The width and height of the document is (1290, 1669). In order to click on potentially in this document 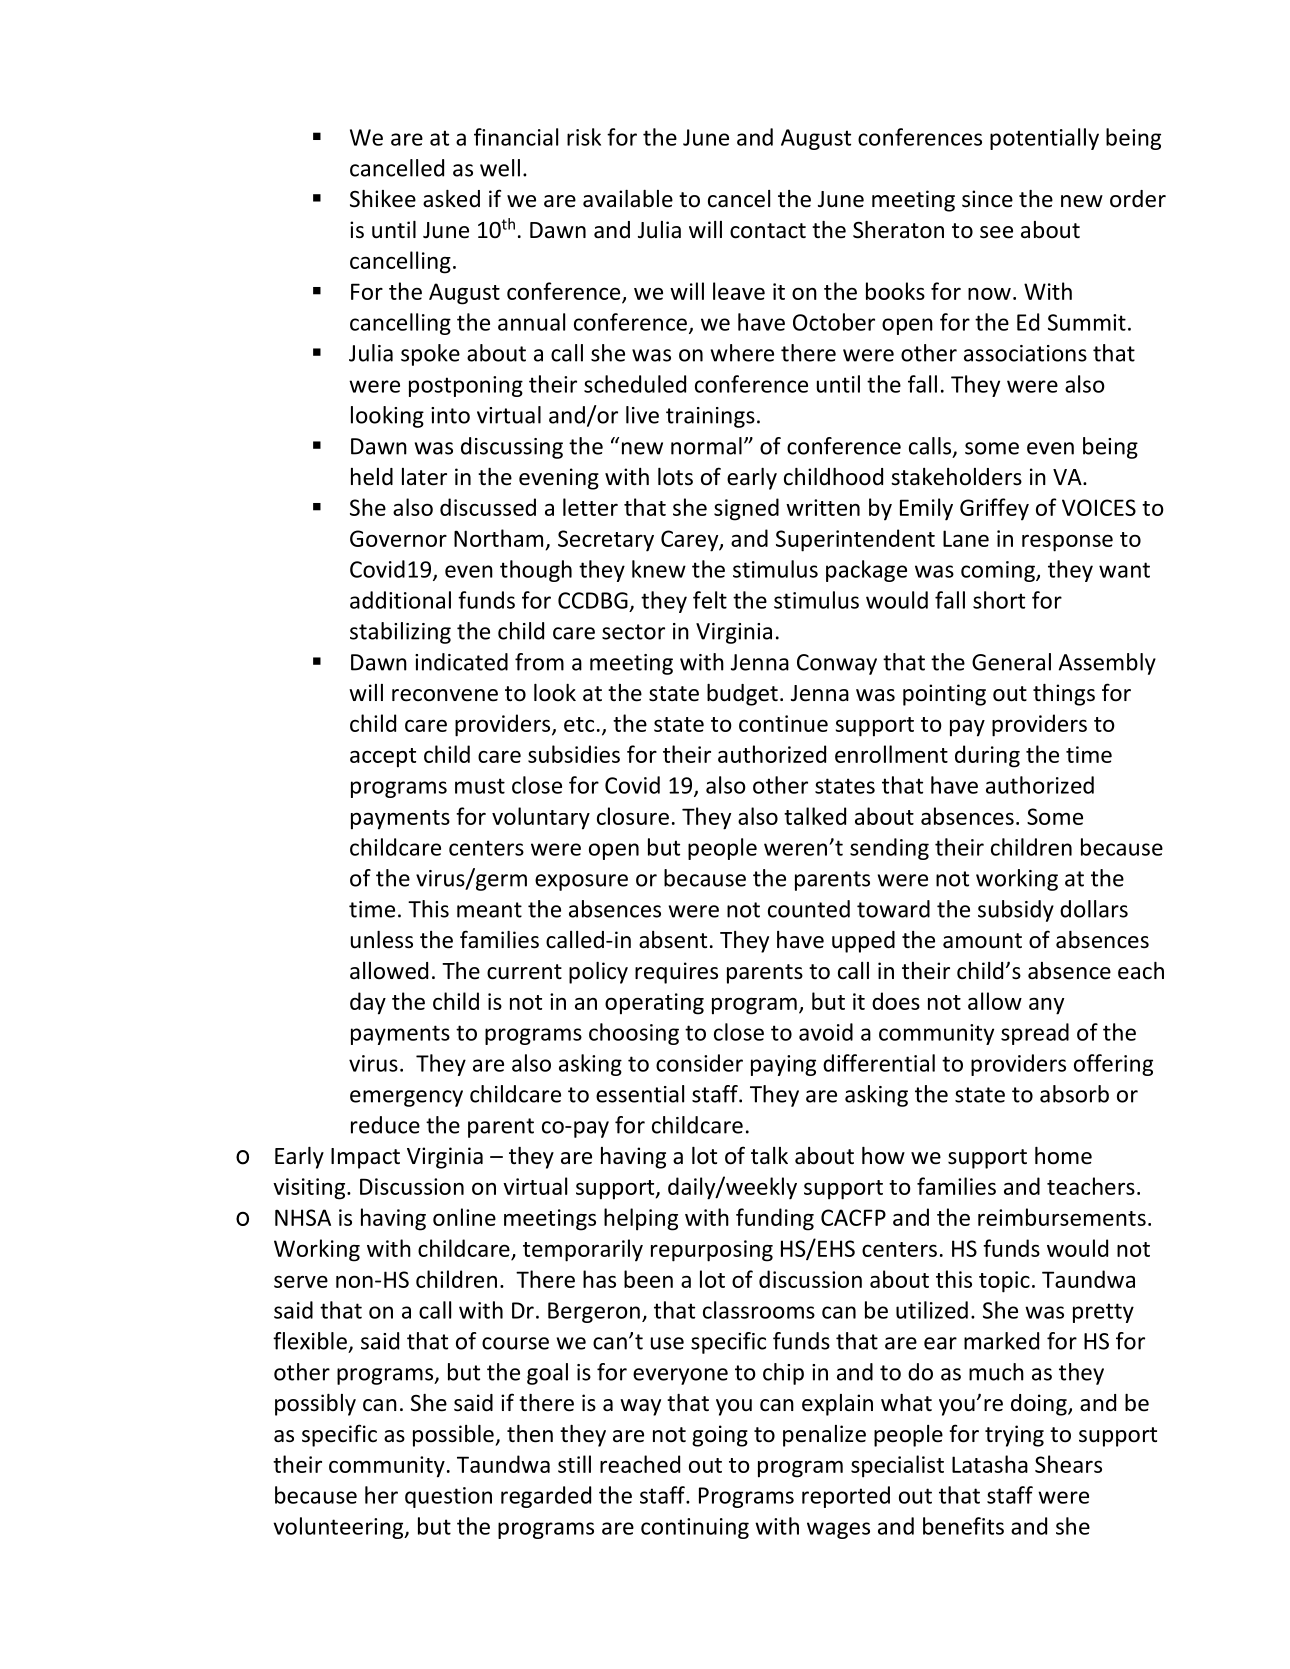, I will do `click(1044, 139)`.
